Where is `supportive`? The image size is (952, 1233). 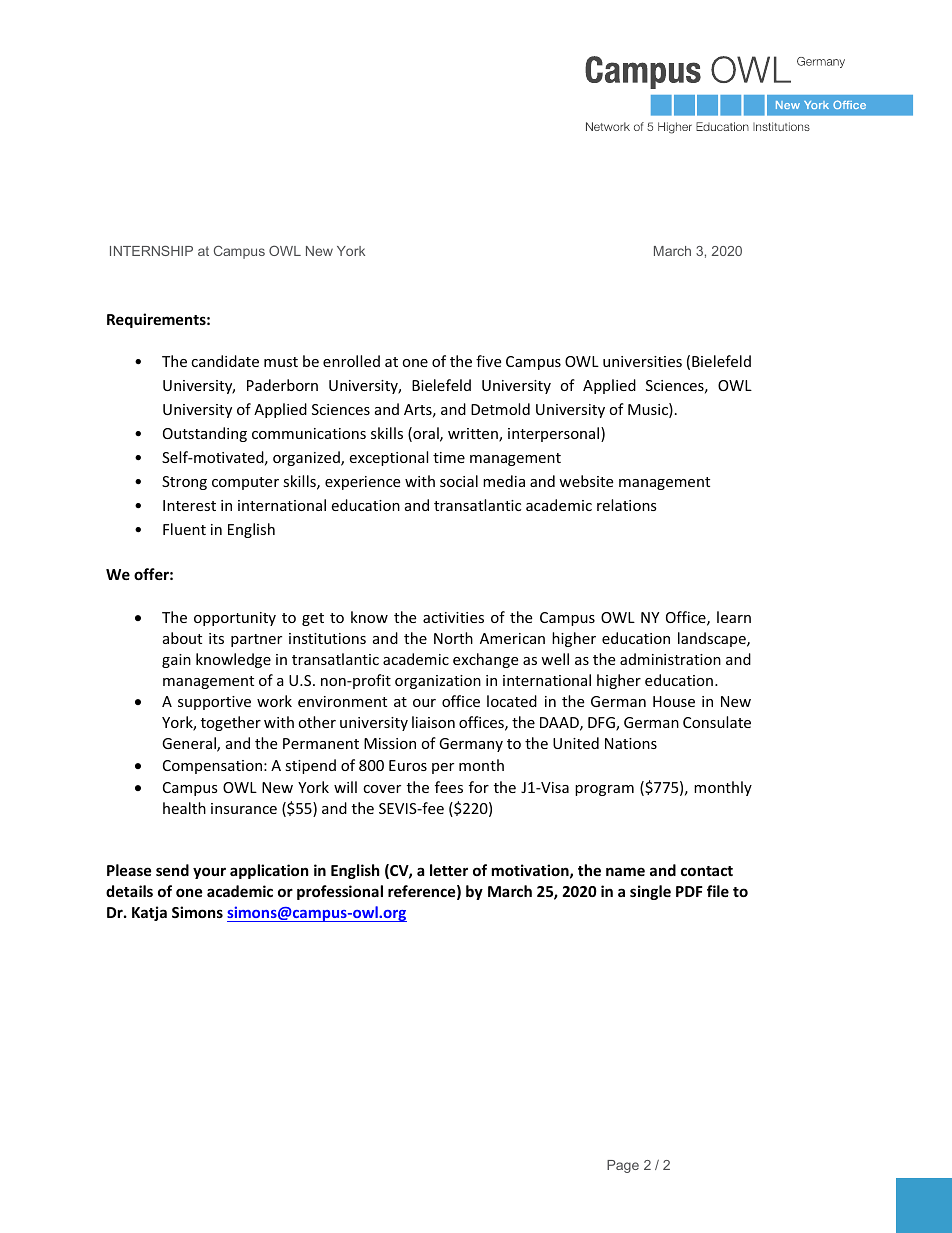 supportive is located at coordinates (214, 703).
